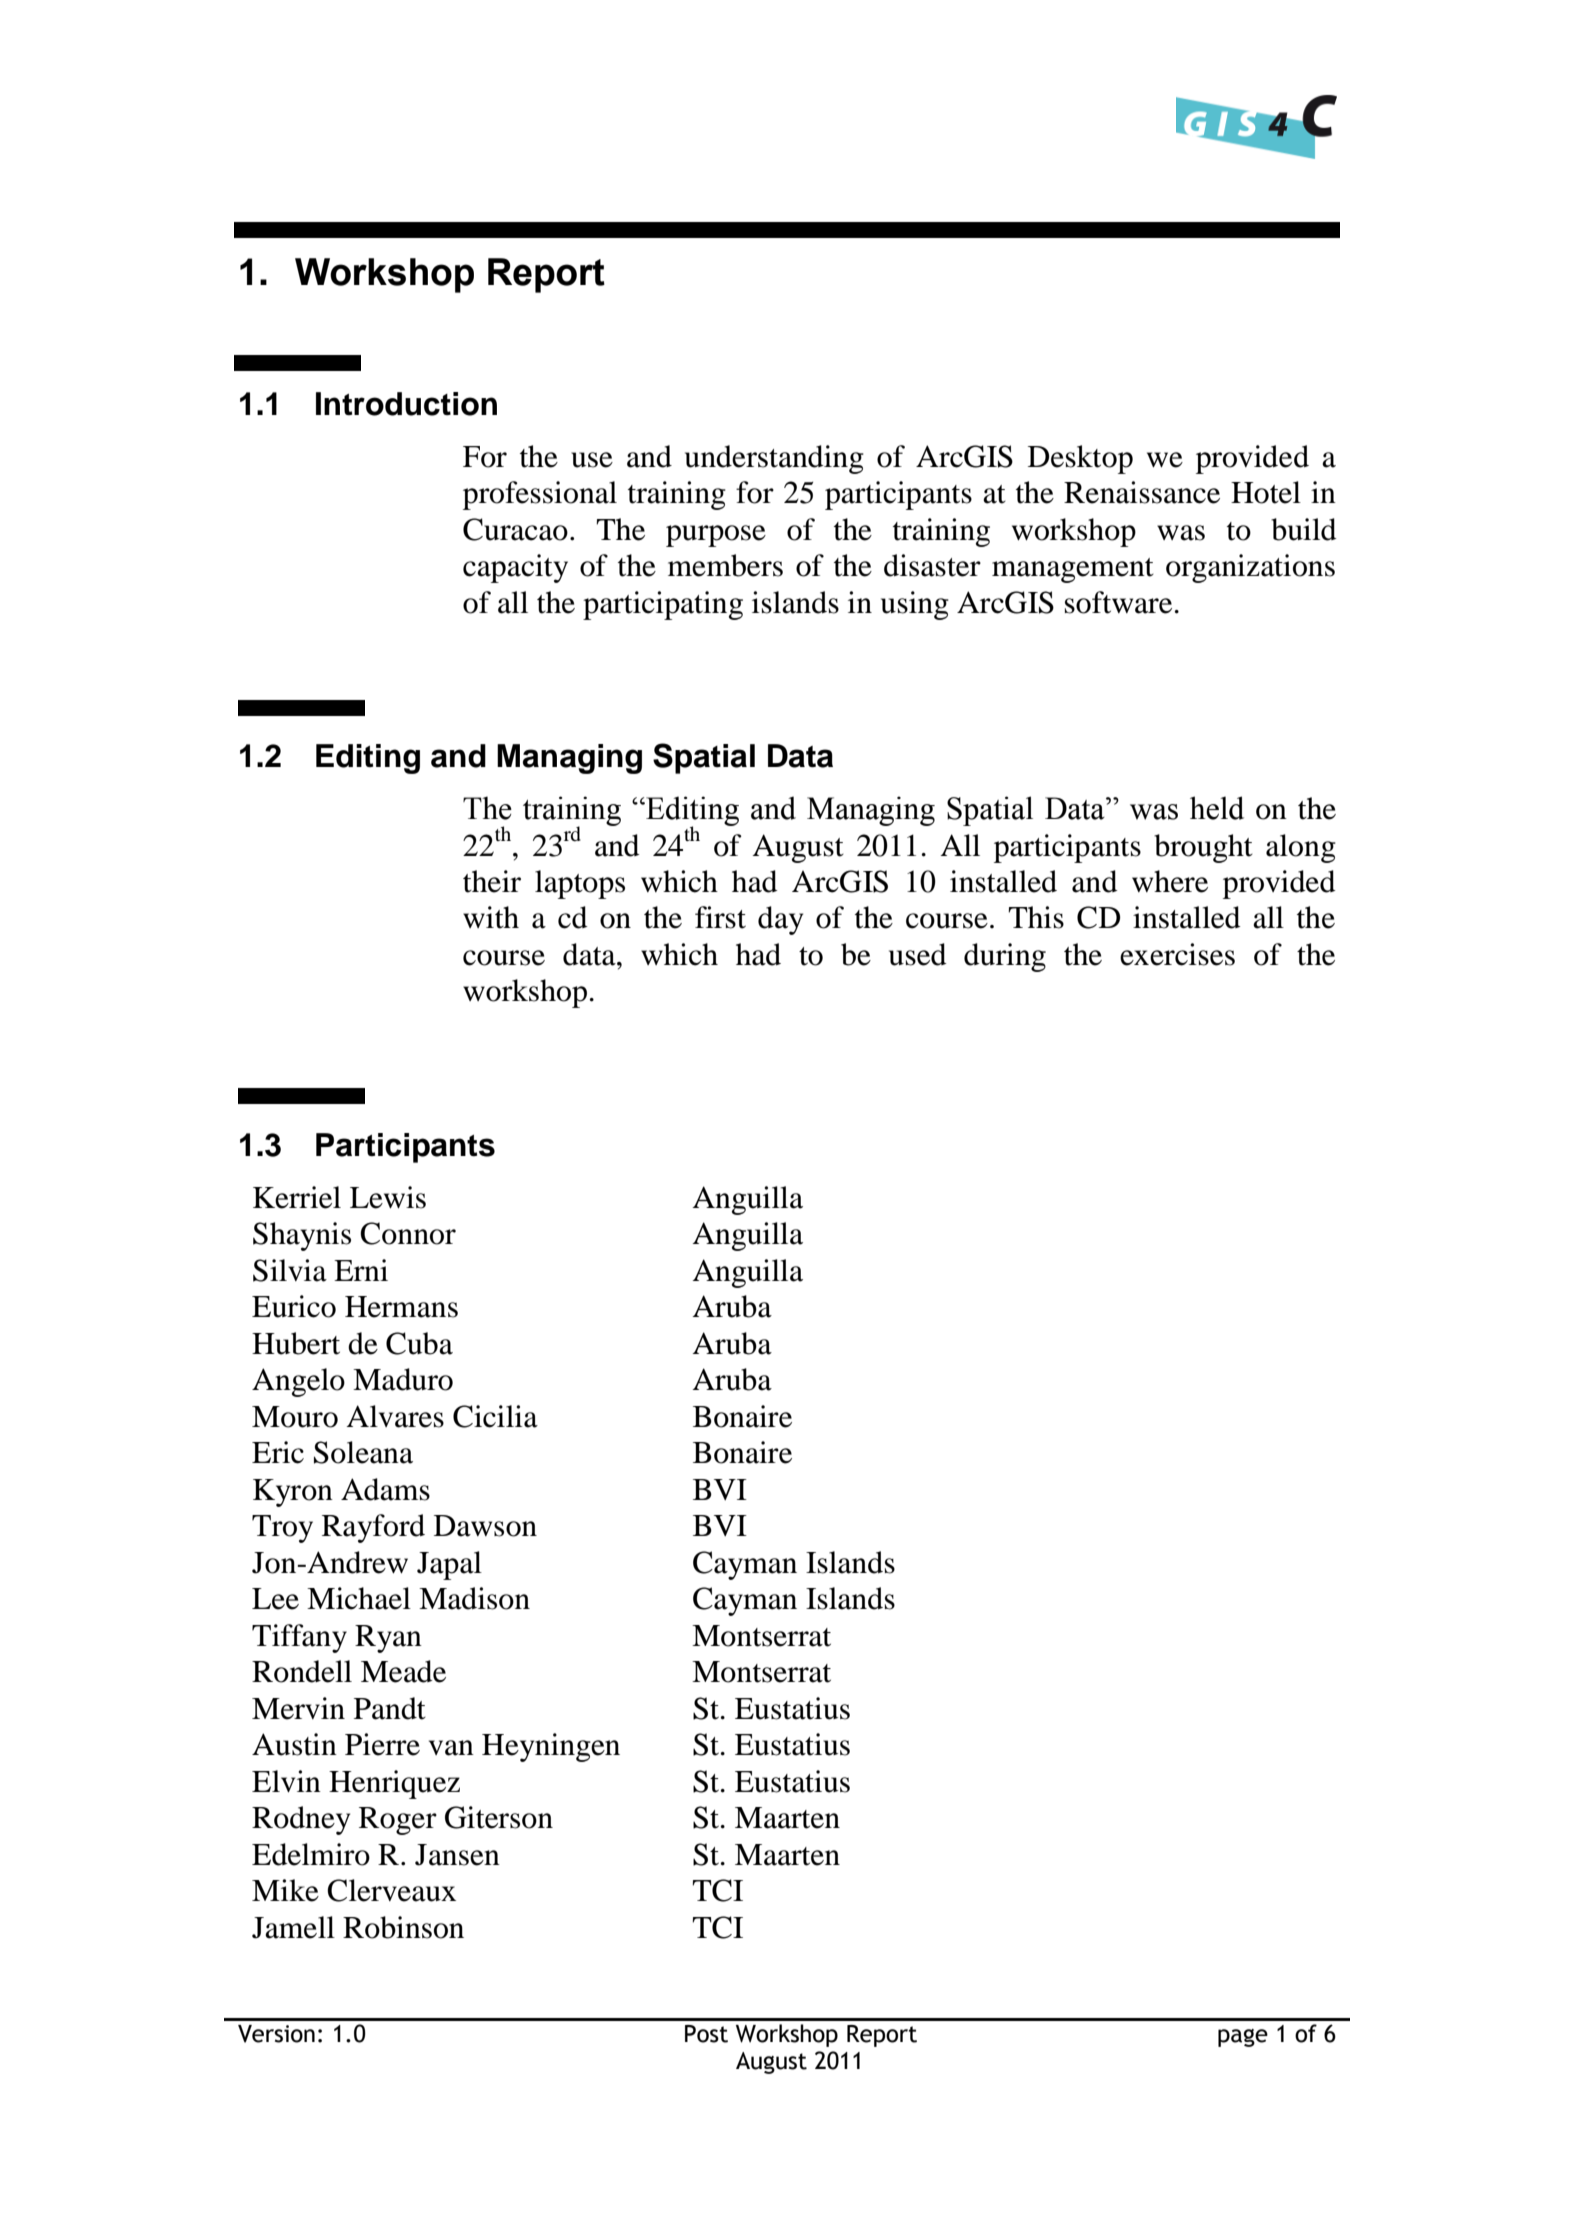  Describe the element at coordinates (406, 404) in the screenshot. I see `Introduction` at that location.
